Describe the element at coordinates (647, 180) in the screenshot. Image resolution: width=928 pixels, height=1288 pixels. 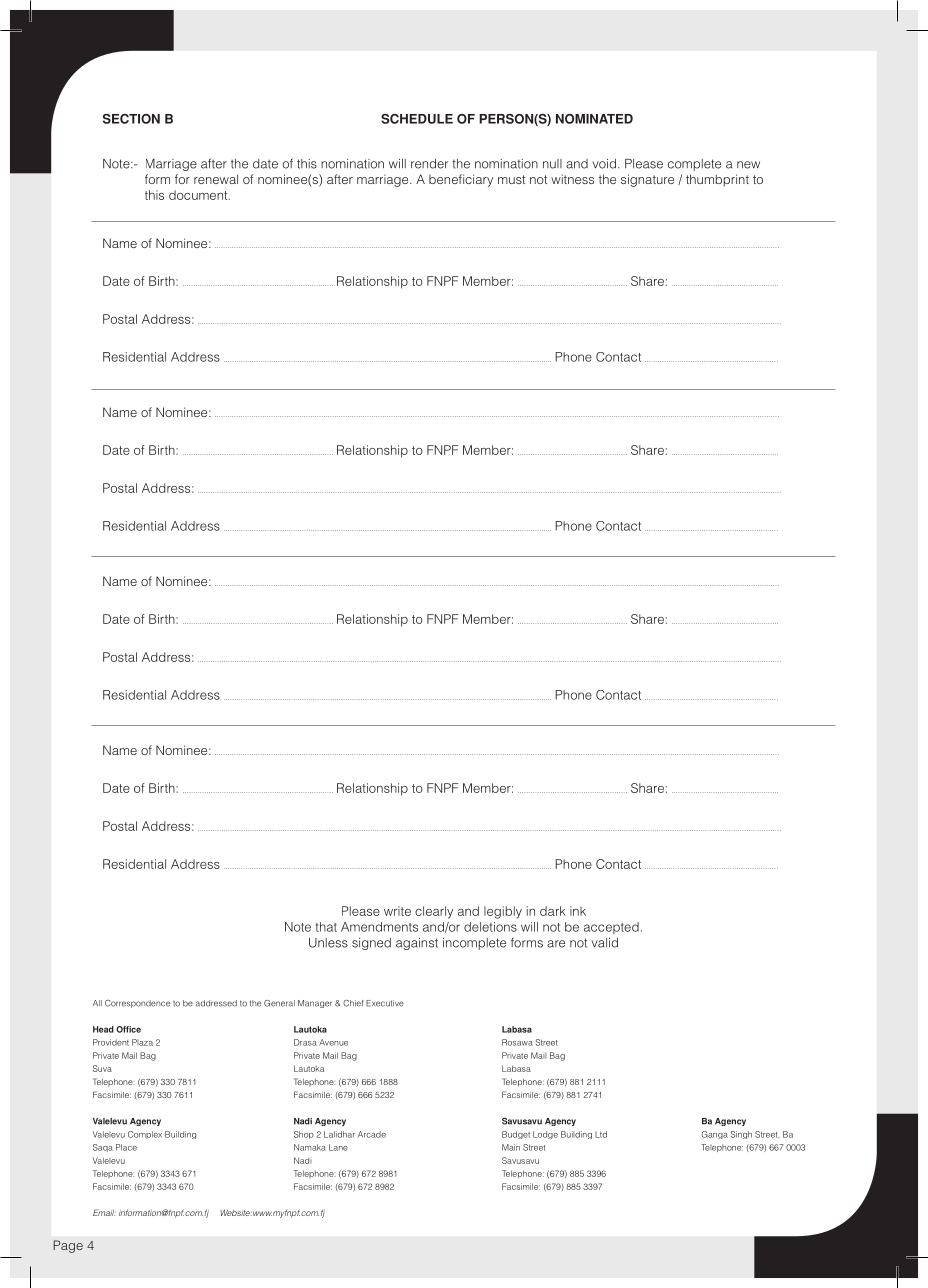
I see `signature` at that location.
